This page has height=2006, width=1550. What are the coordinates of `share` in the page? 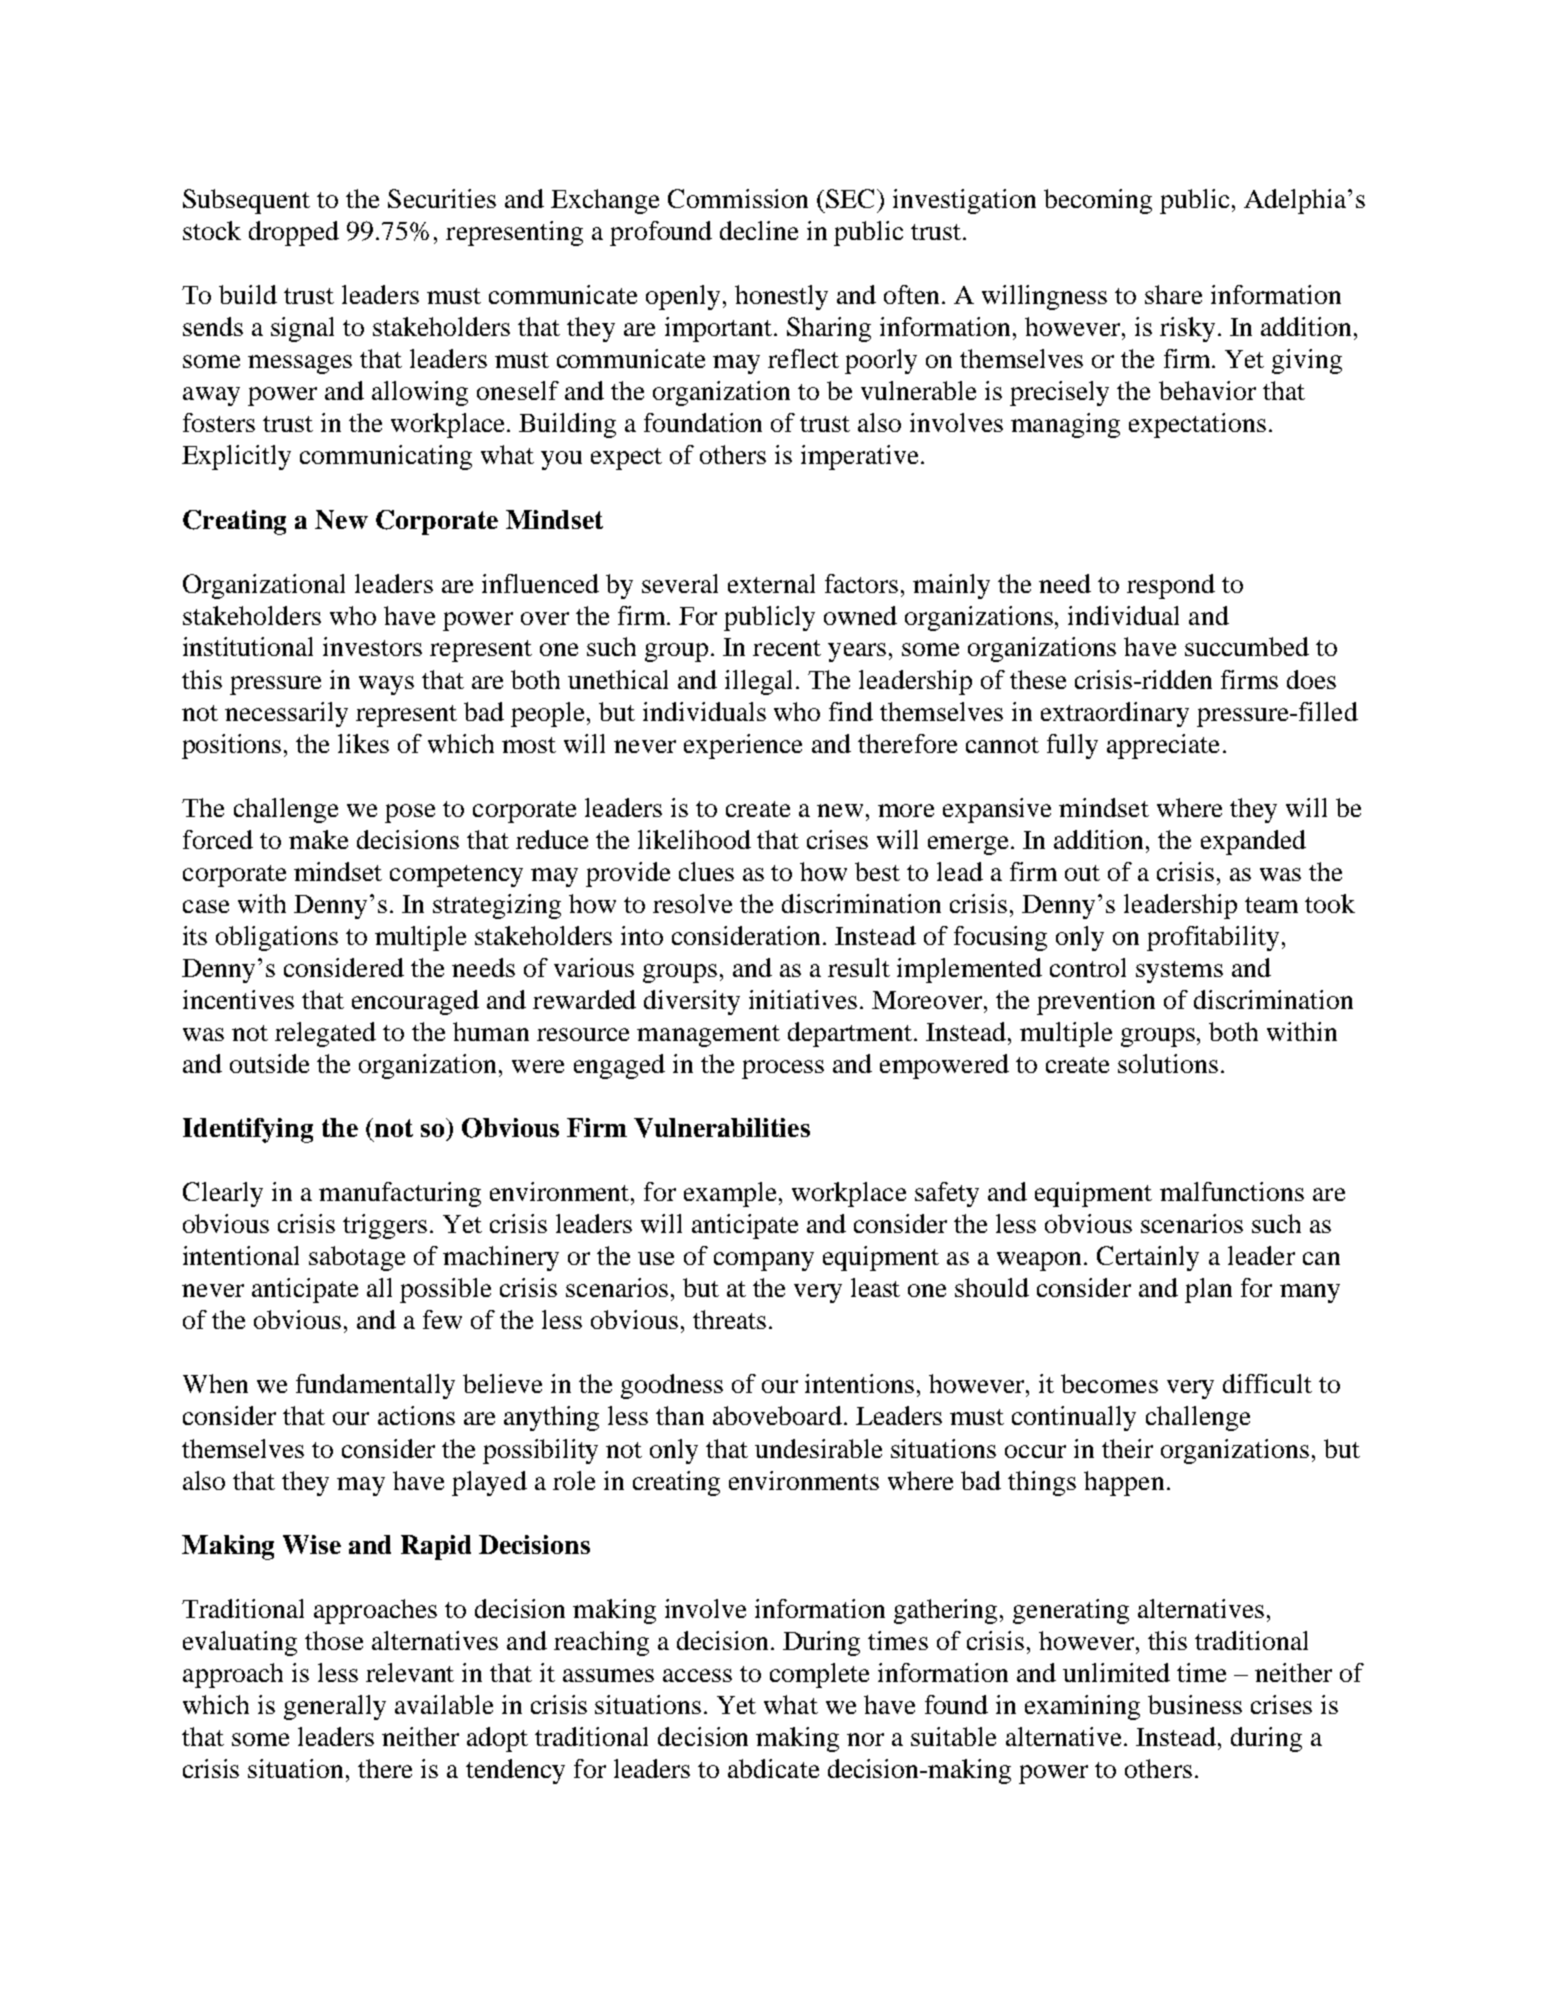 It's located at (1173, 294).
